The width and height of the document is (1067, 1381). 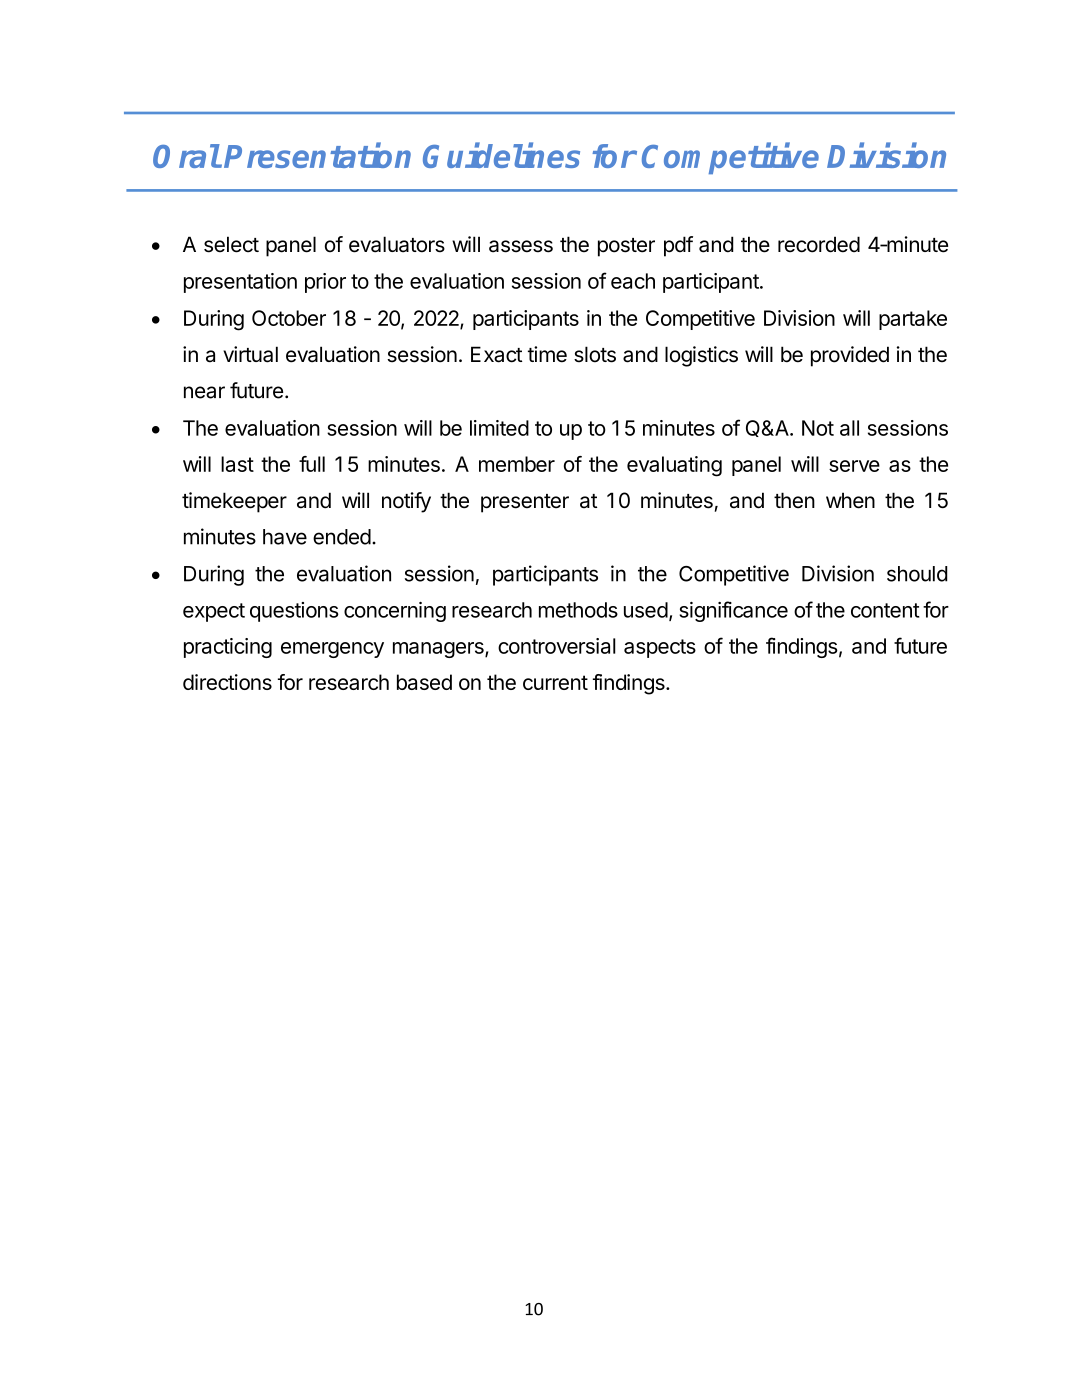 I want to click on Guidelines, so click(x=501, y=155).
